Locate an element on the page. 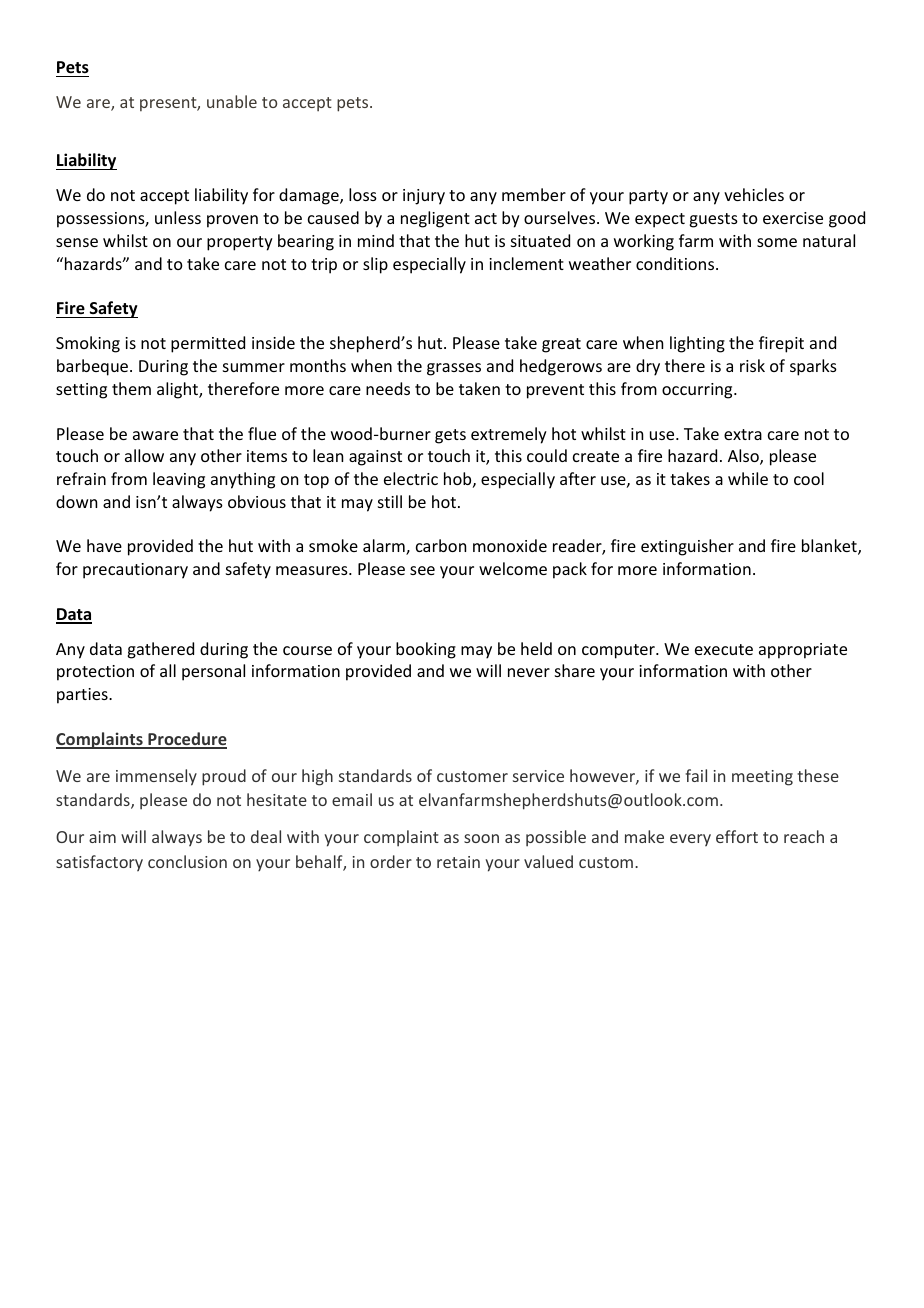 The height and width of the page is (1308, 924). booking is located at coordinates (426, 650).
